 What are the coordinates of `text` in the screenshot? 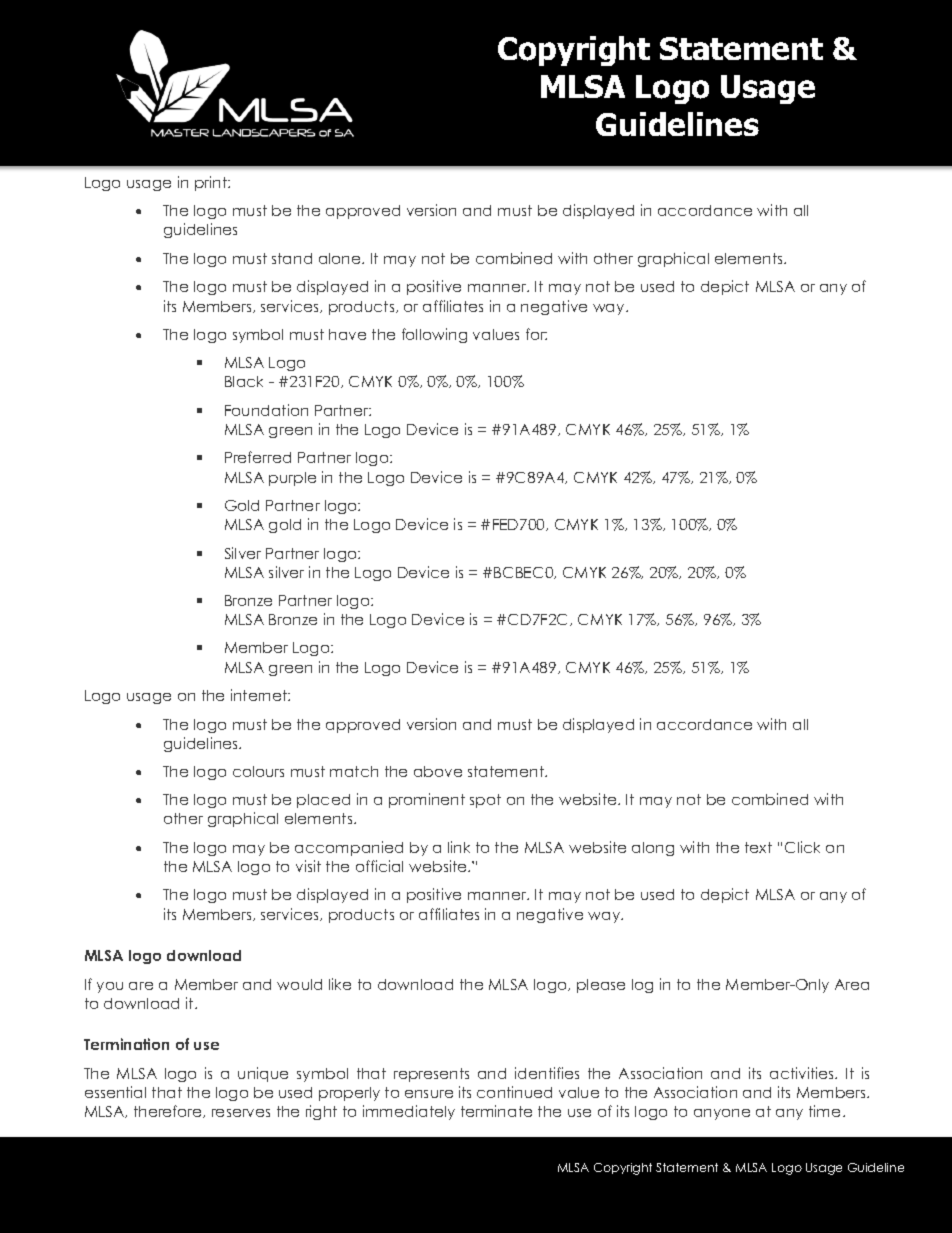 It's located at (758, 847).
